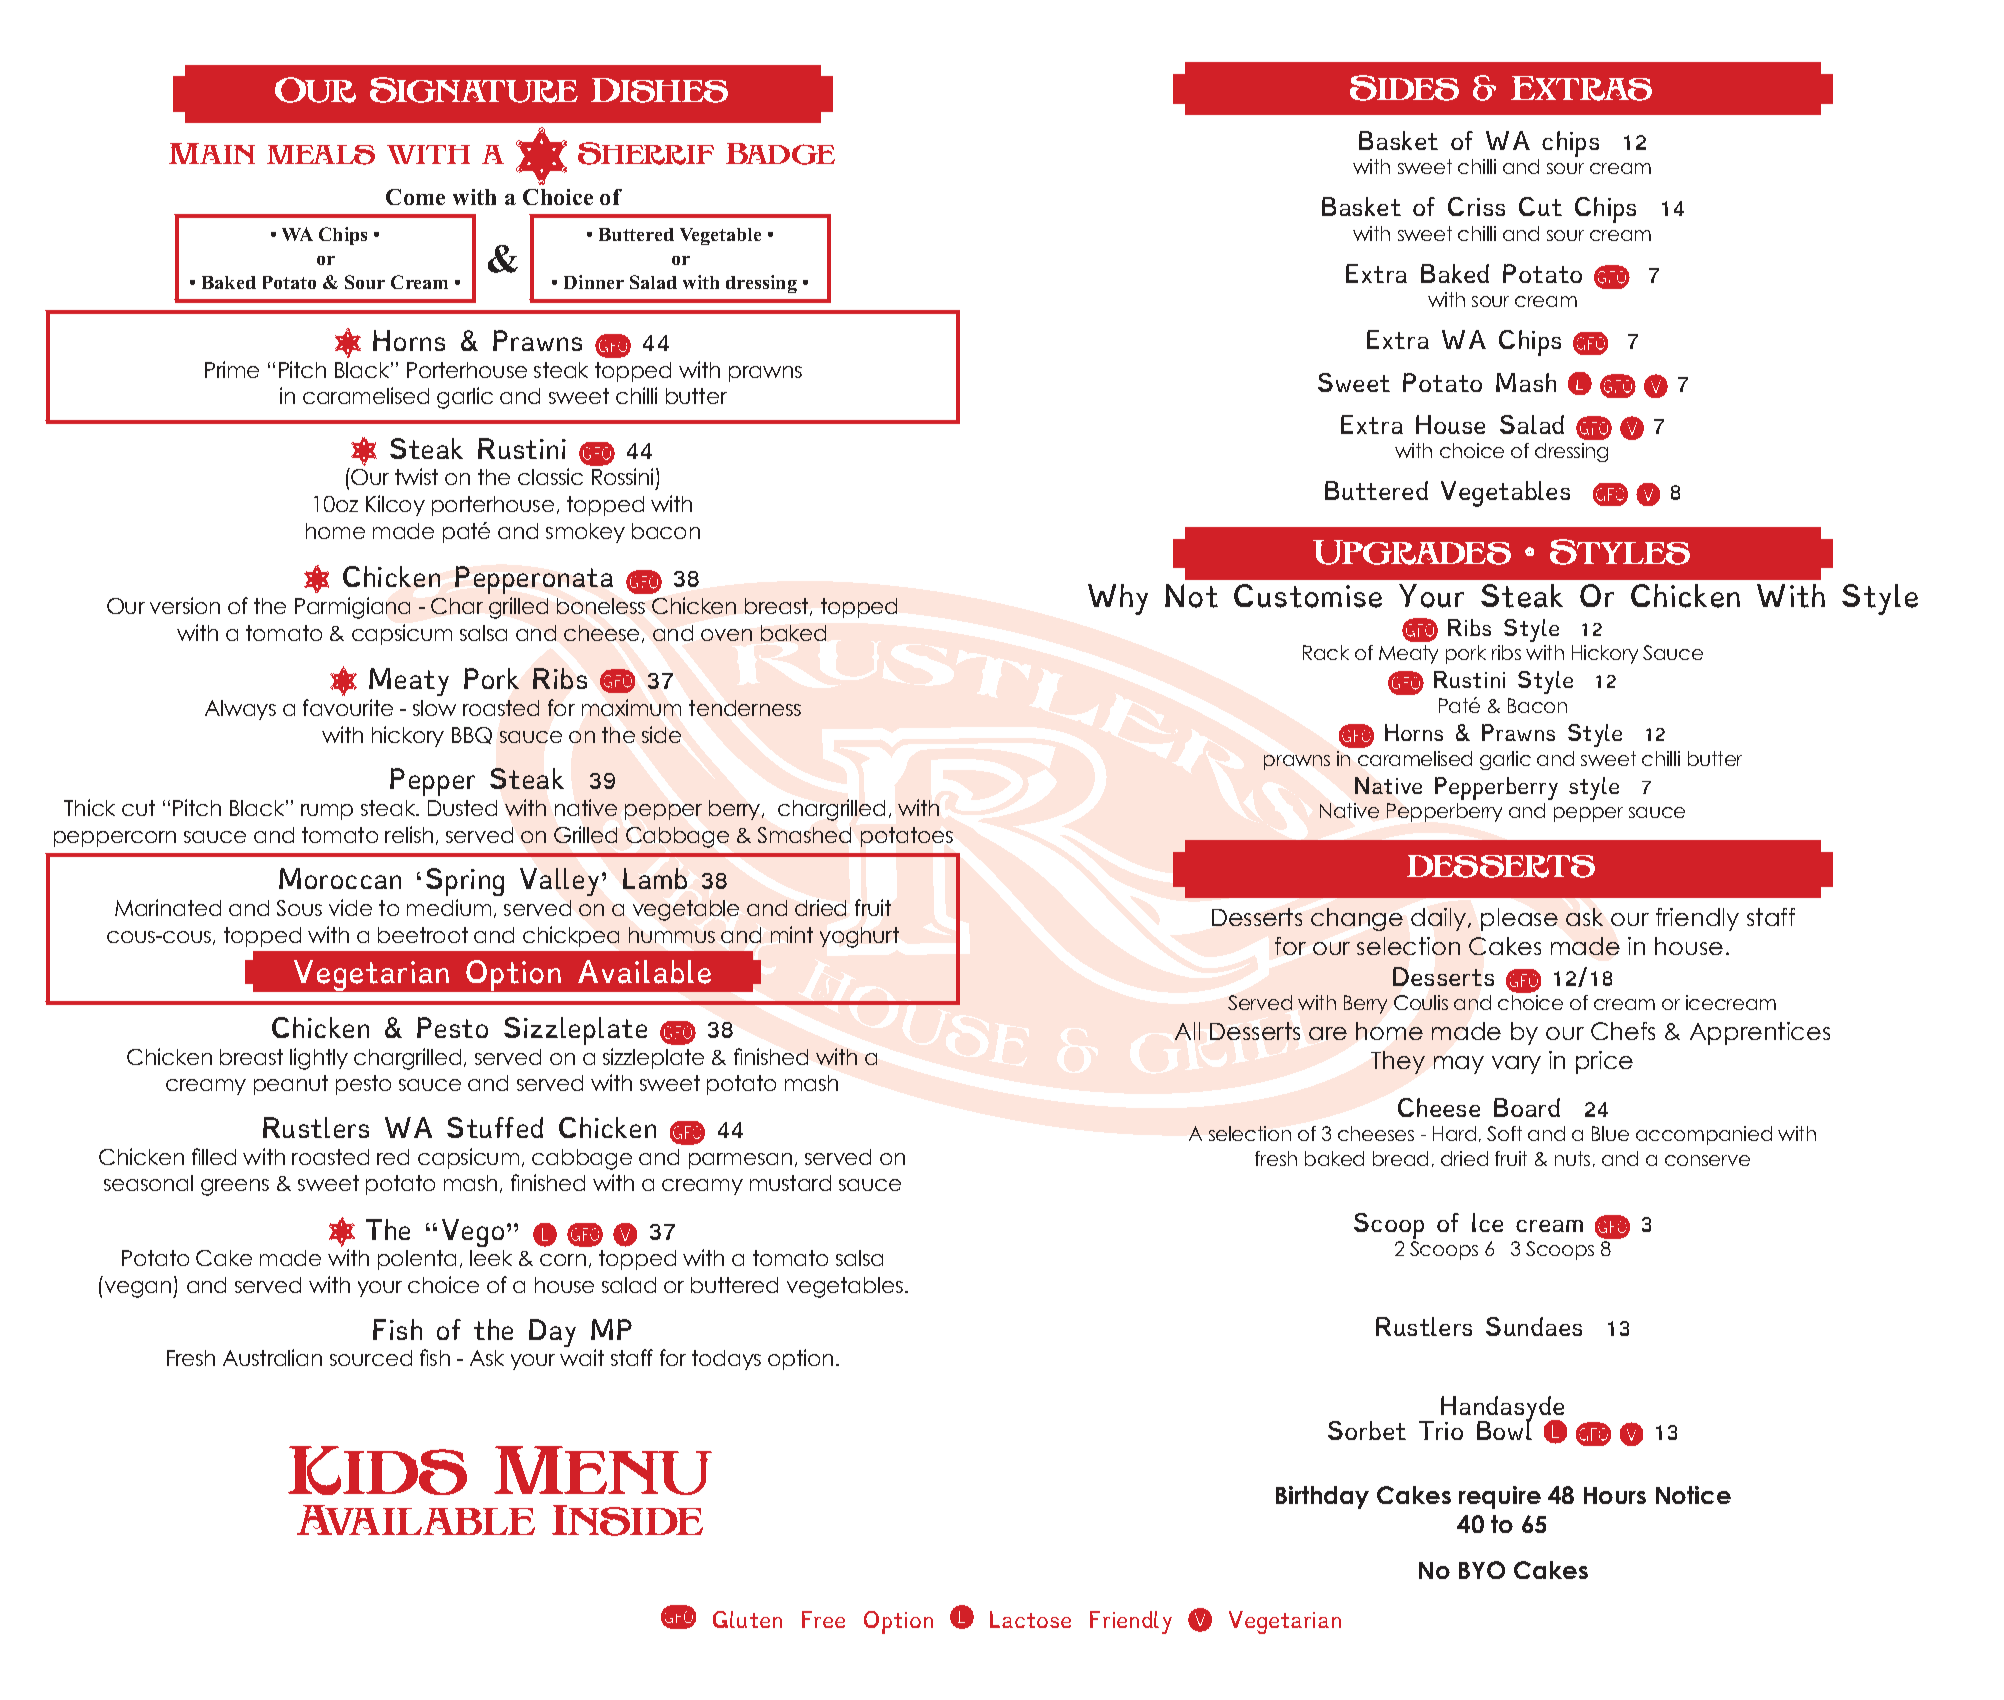 The height and width of the screenshot is (1700, 2004). I want to click on parmesan, so click(740, 1161).
